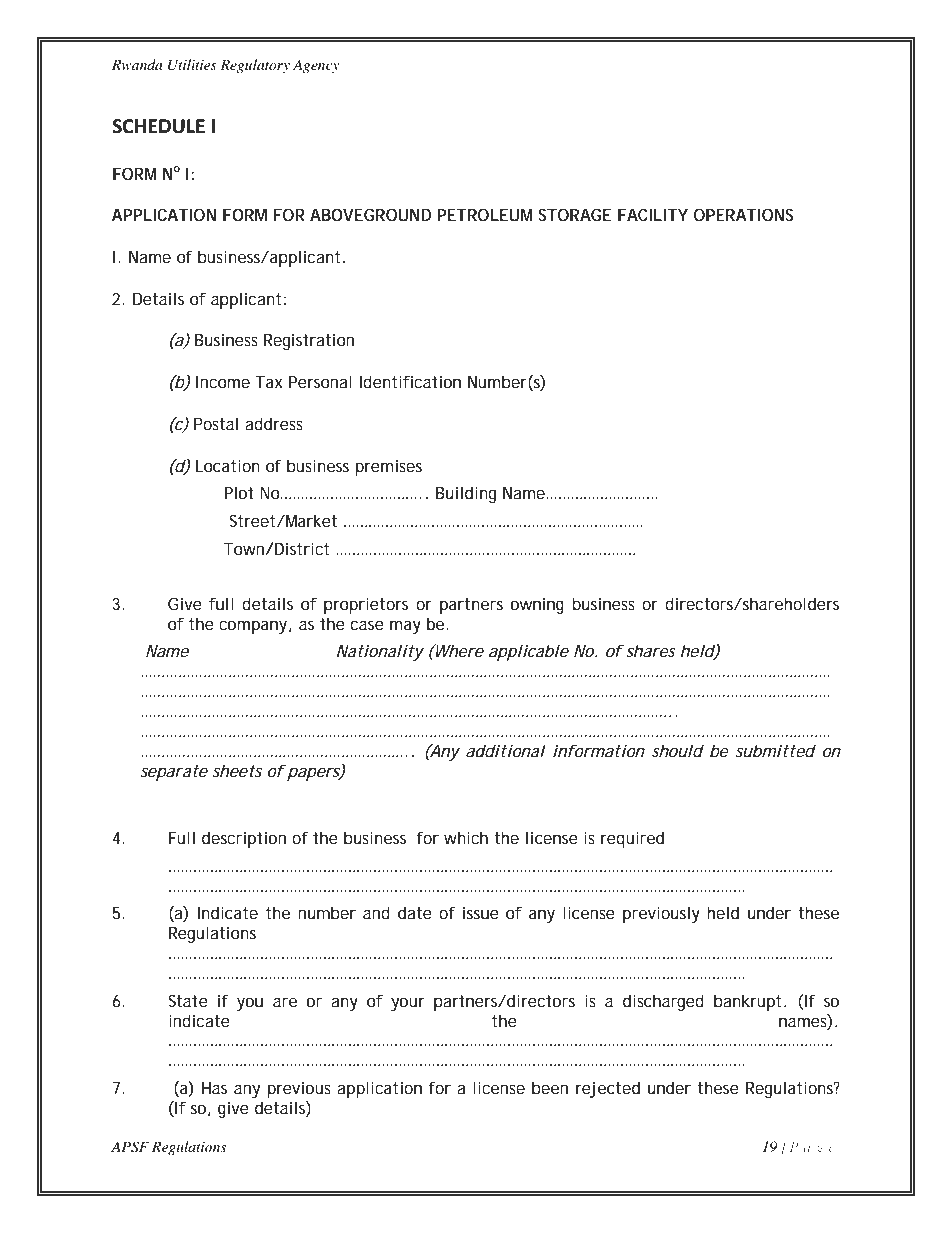  What do you see at coordinates (410, 381) in the document?
I see `Identification` at bounding box center [410, 381].
